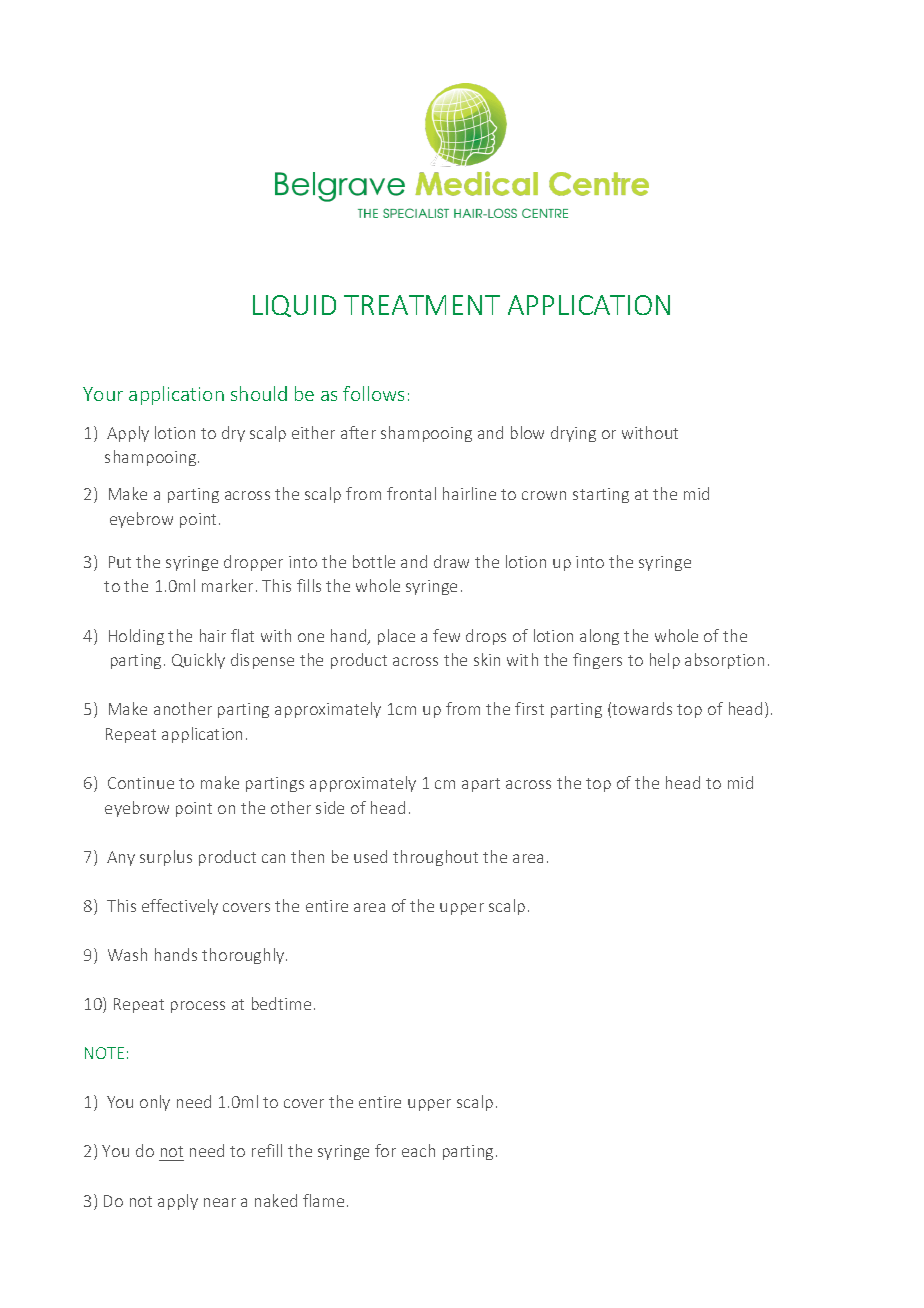  Describe the element at coordinates (481, 785) in the page. I see `apart` at that location.
